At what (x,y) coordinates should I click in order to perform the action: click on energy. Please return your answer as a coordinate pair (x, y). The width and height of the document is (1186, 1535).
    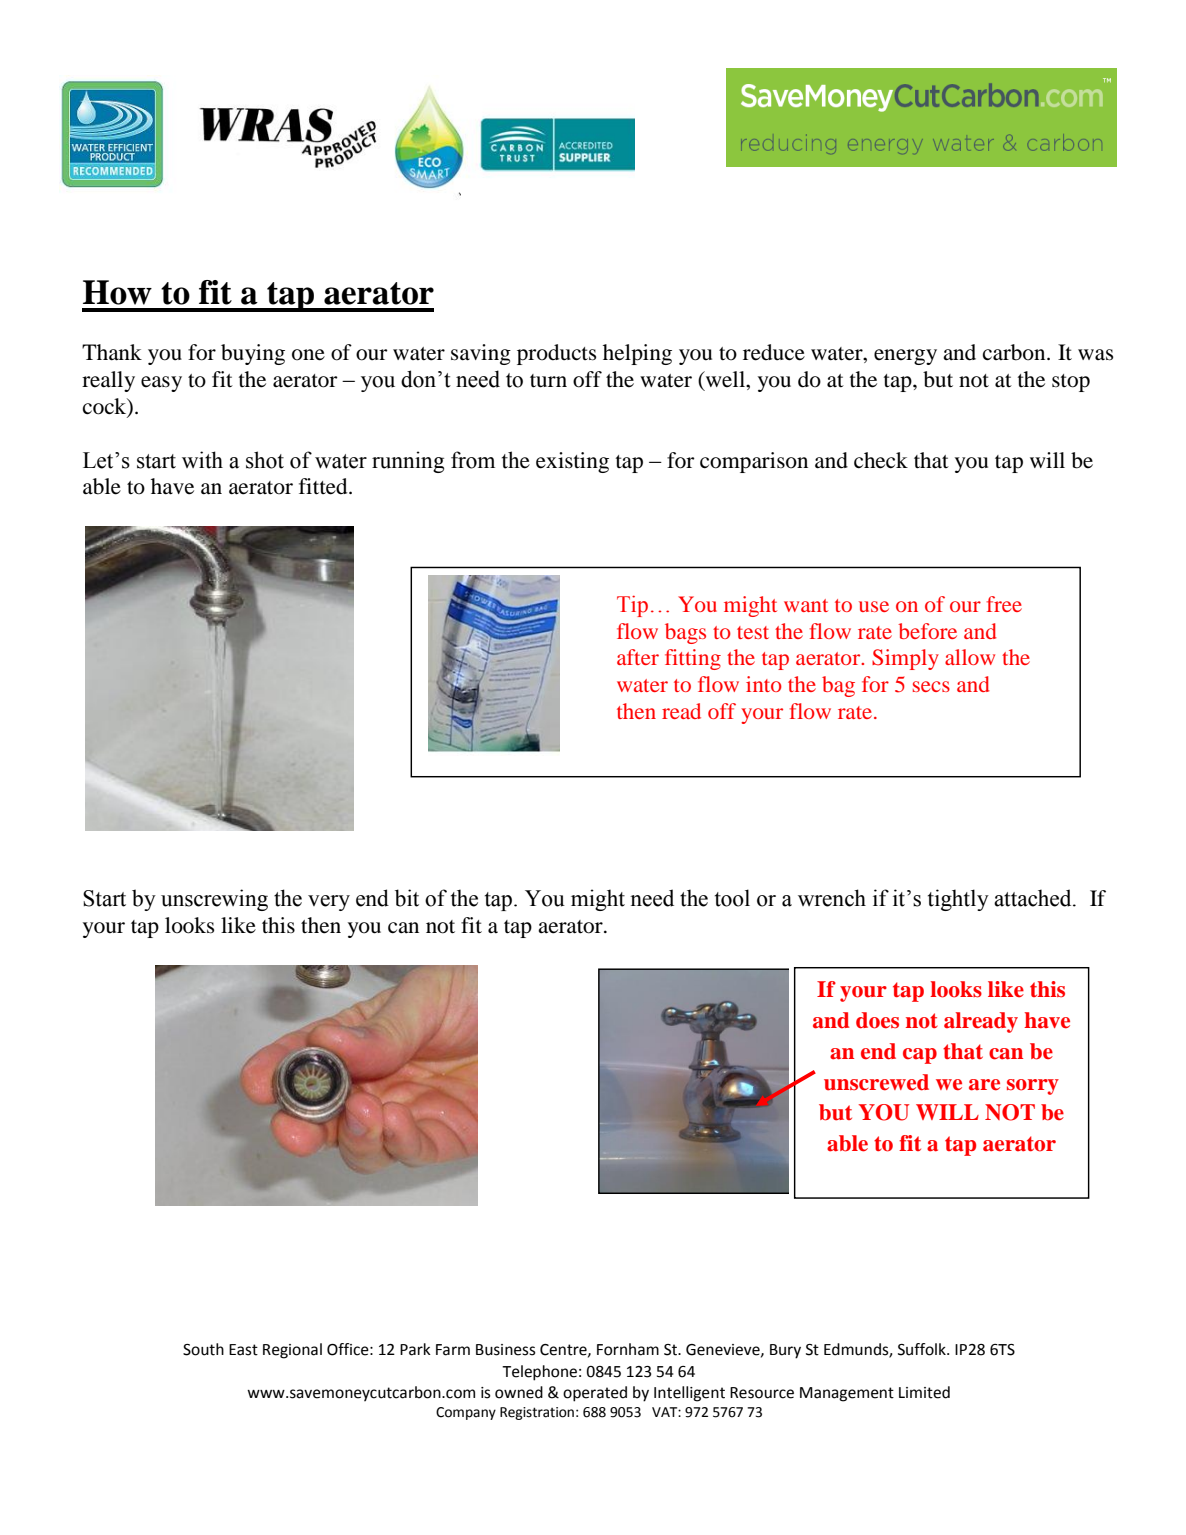
    Looking at the image, I should click on (905, 357).
